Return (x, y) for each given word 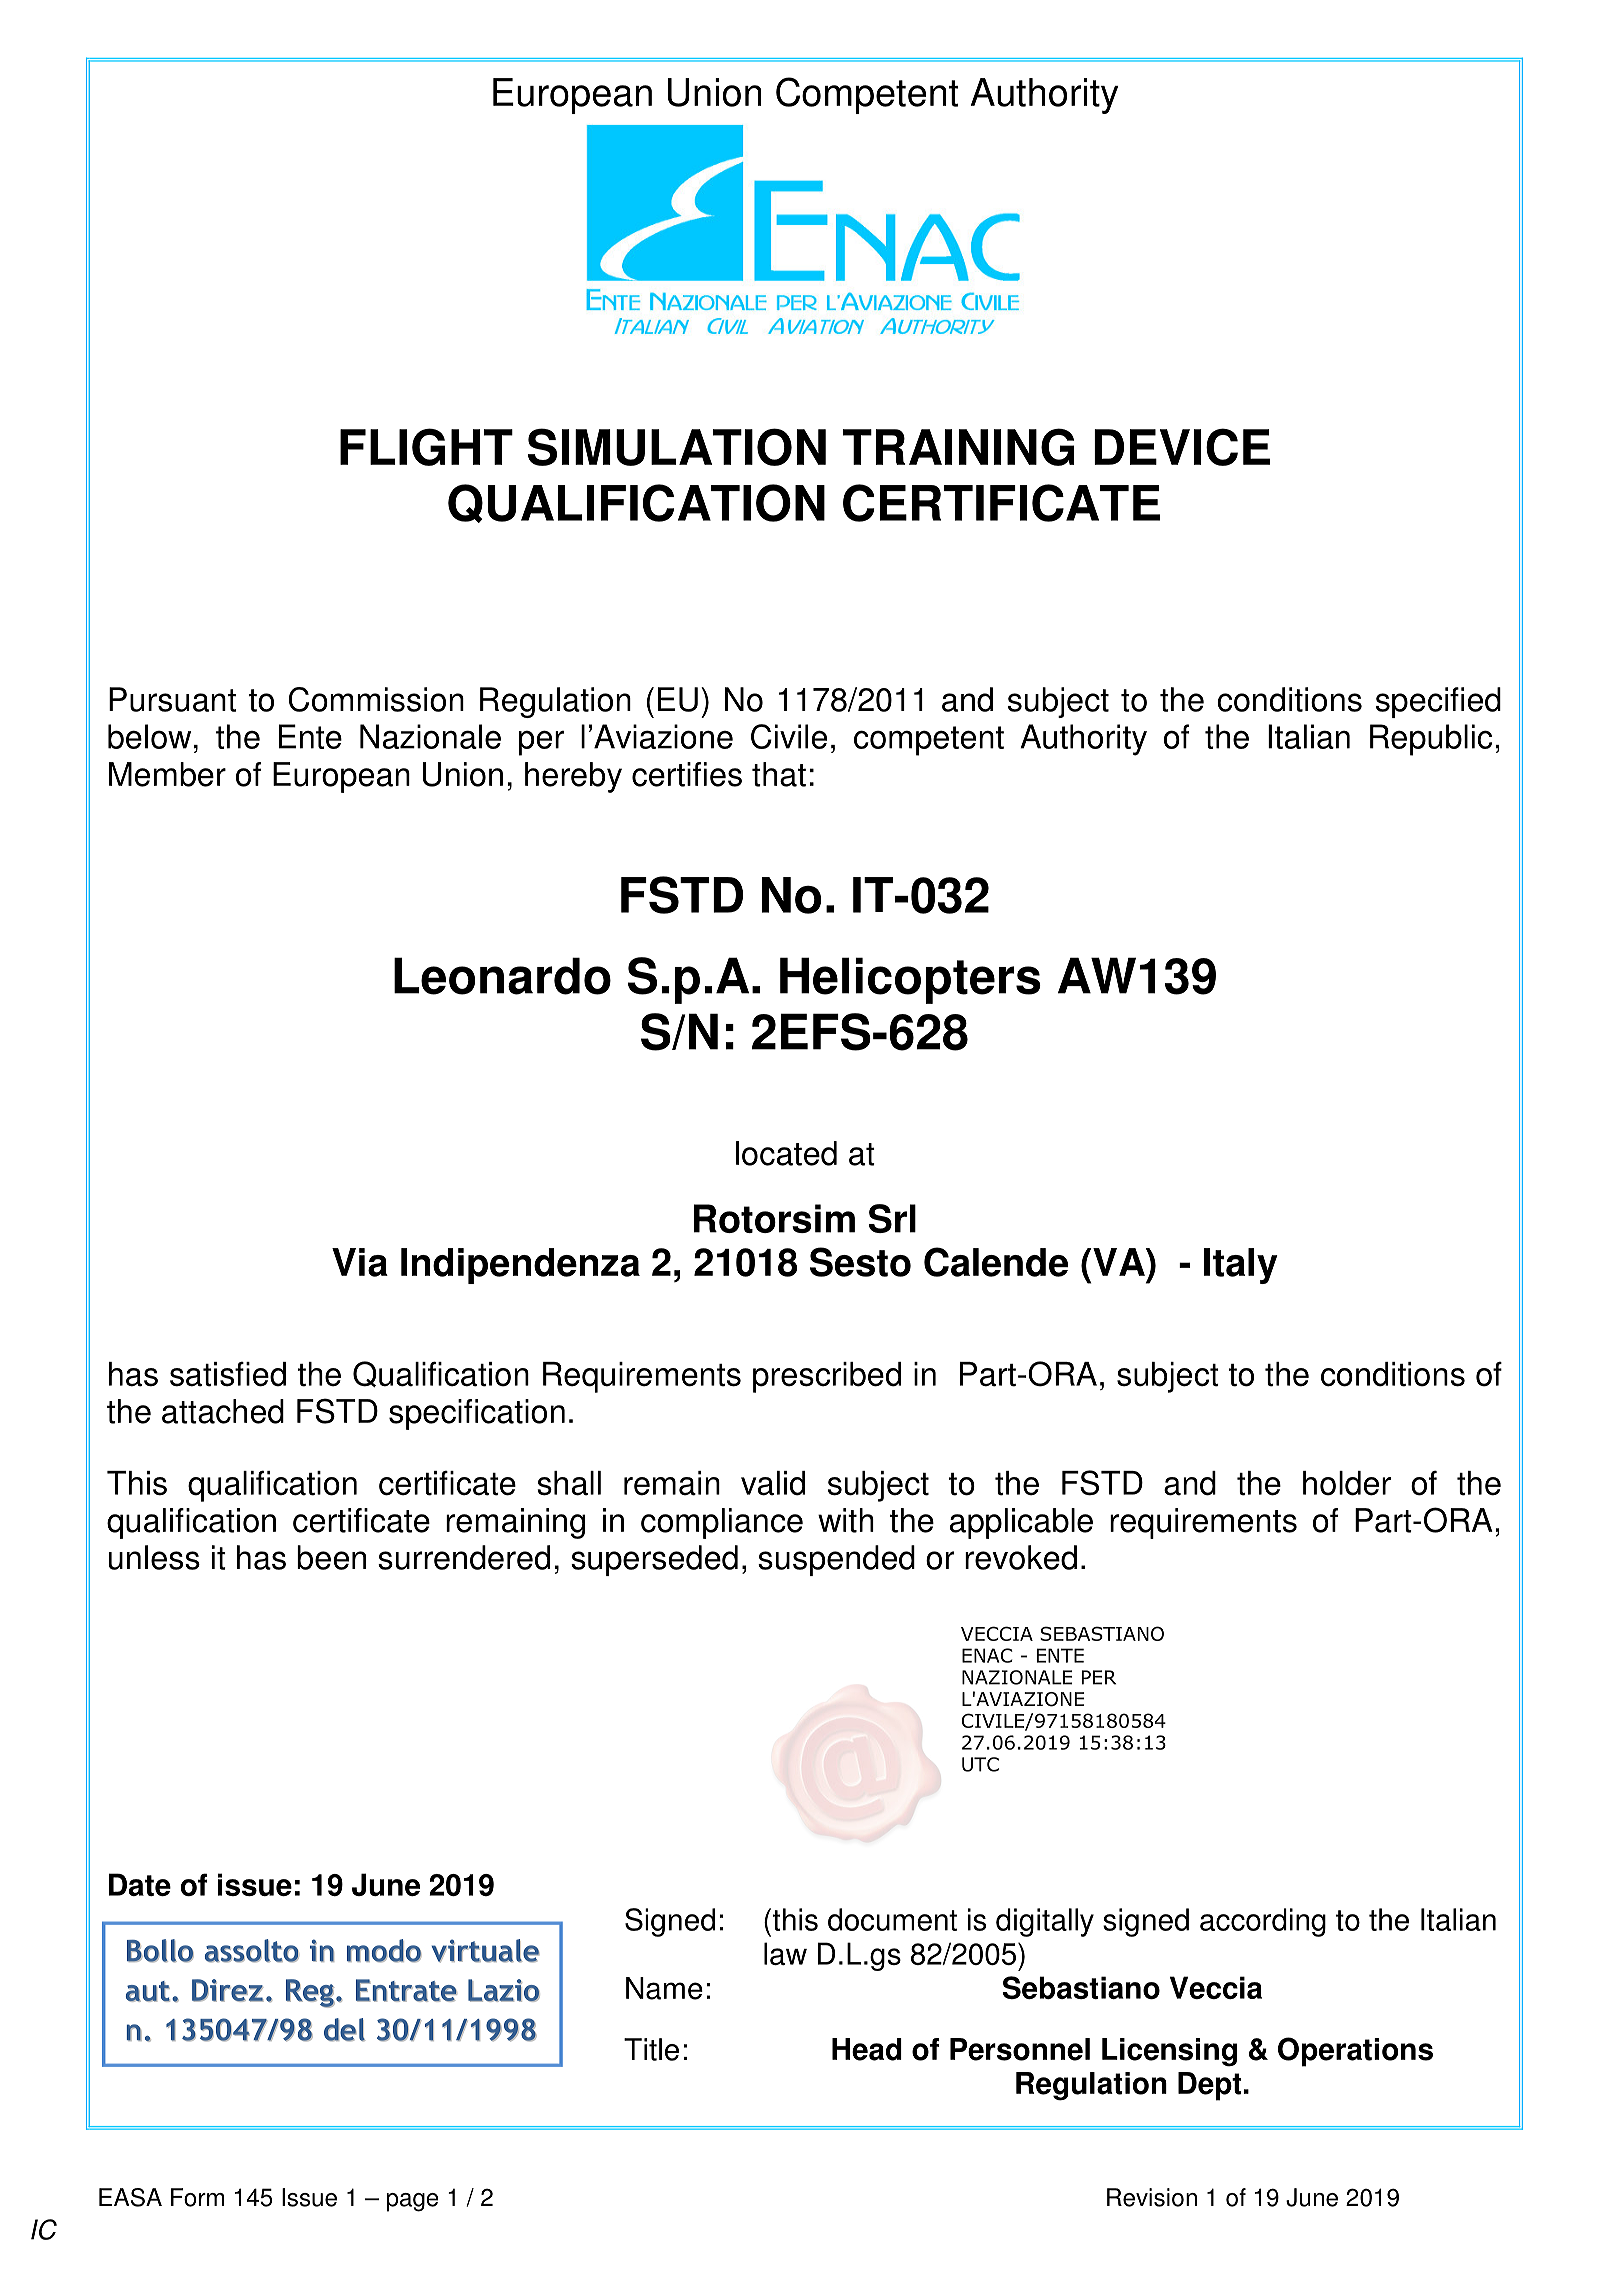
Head (867, 2049)
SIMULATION (677, 447)
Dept (1210, 2086)
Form (197, 2197)
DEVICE (1182, 447)
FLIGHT (426, 447)
